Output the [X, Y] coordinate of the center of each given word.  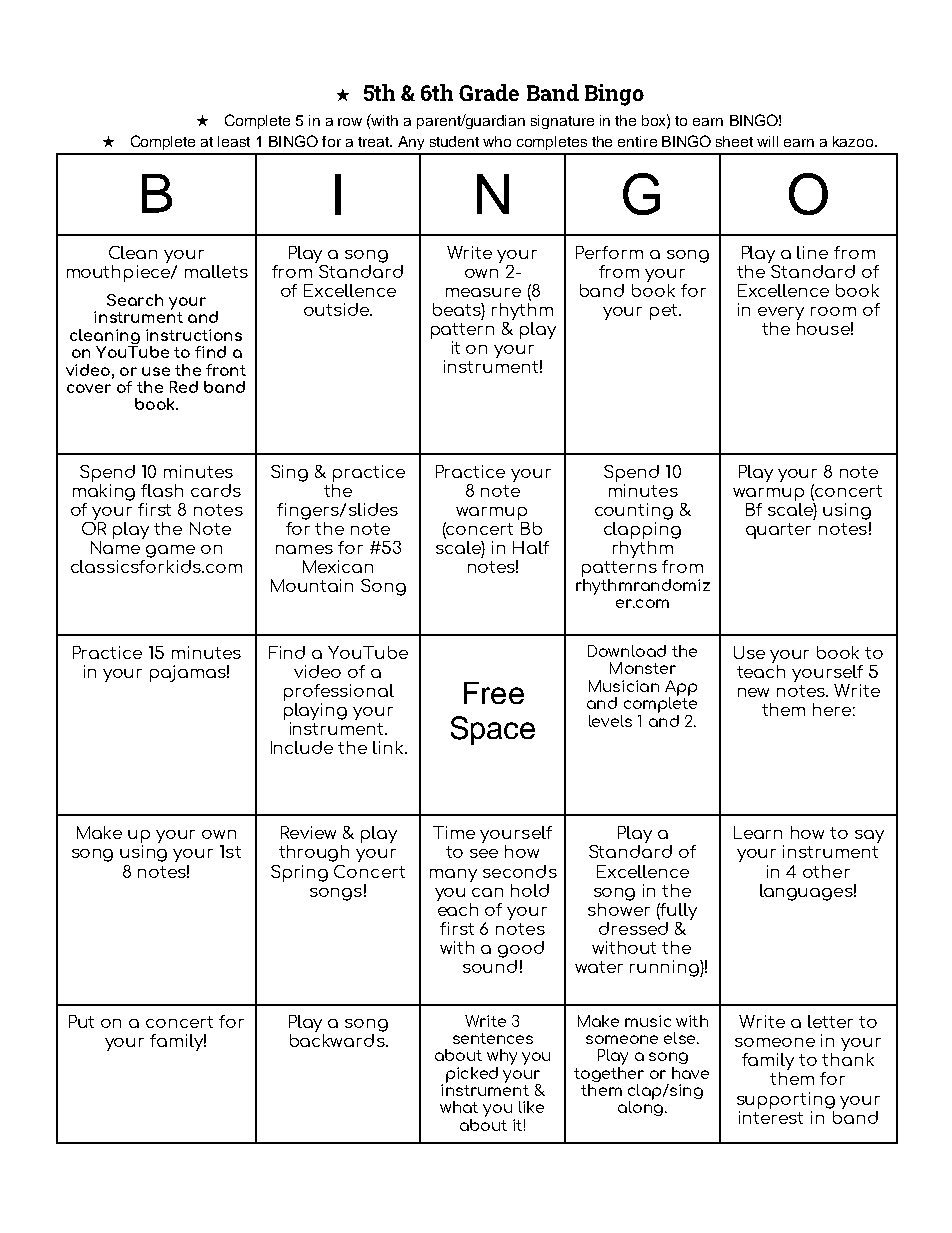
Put [81, 1021]
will [767, 141]
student [454, 141]
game [170, 551]
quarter [778, 531]
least [234, 141]
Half [531, 547]
